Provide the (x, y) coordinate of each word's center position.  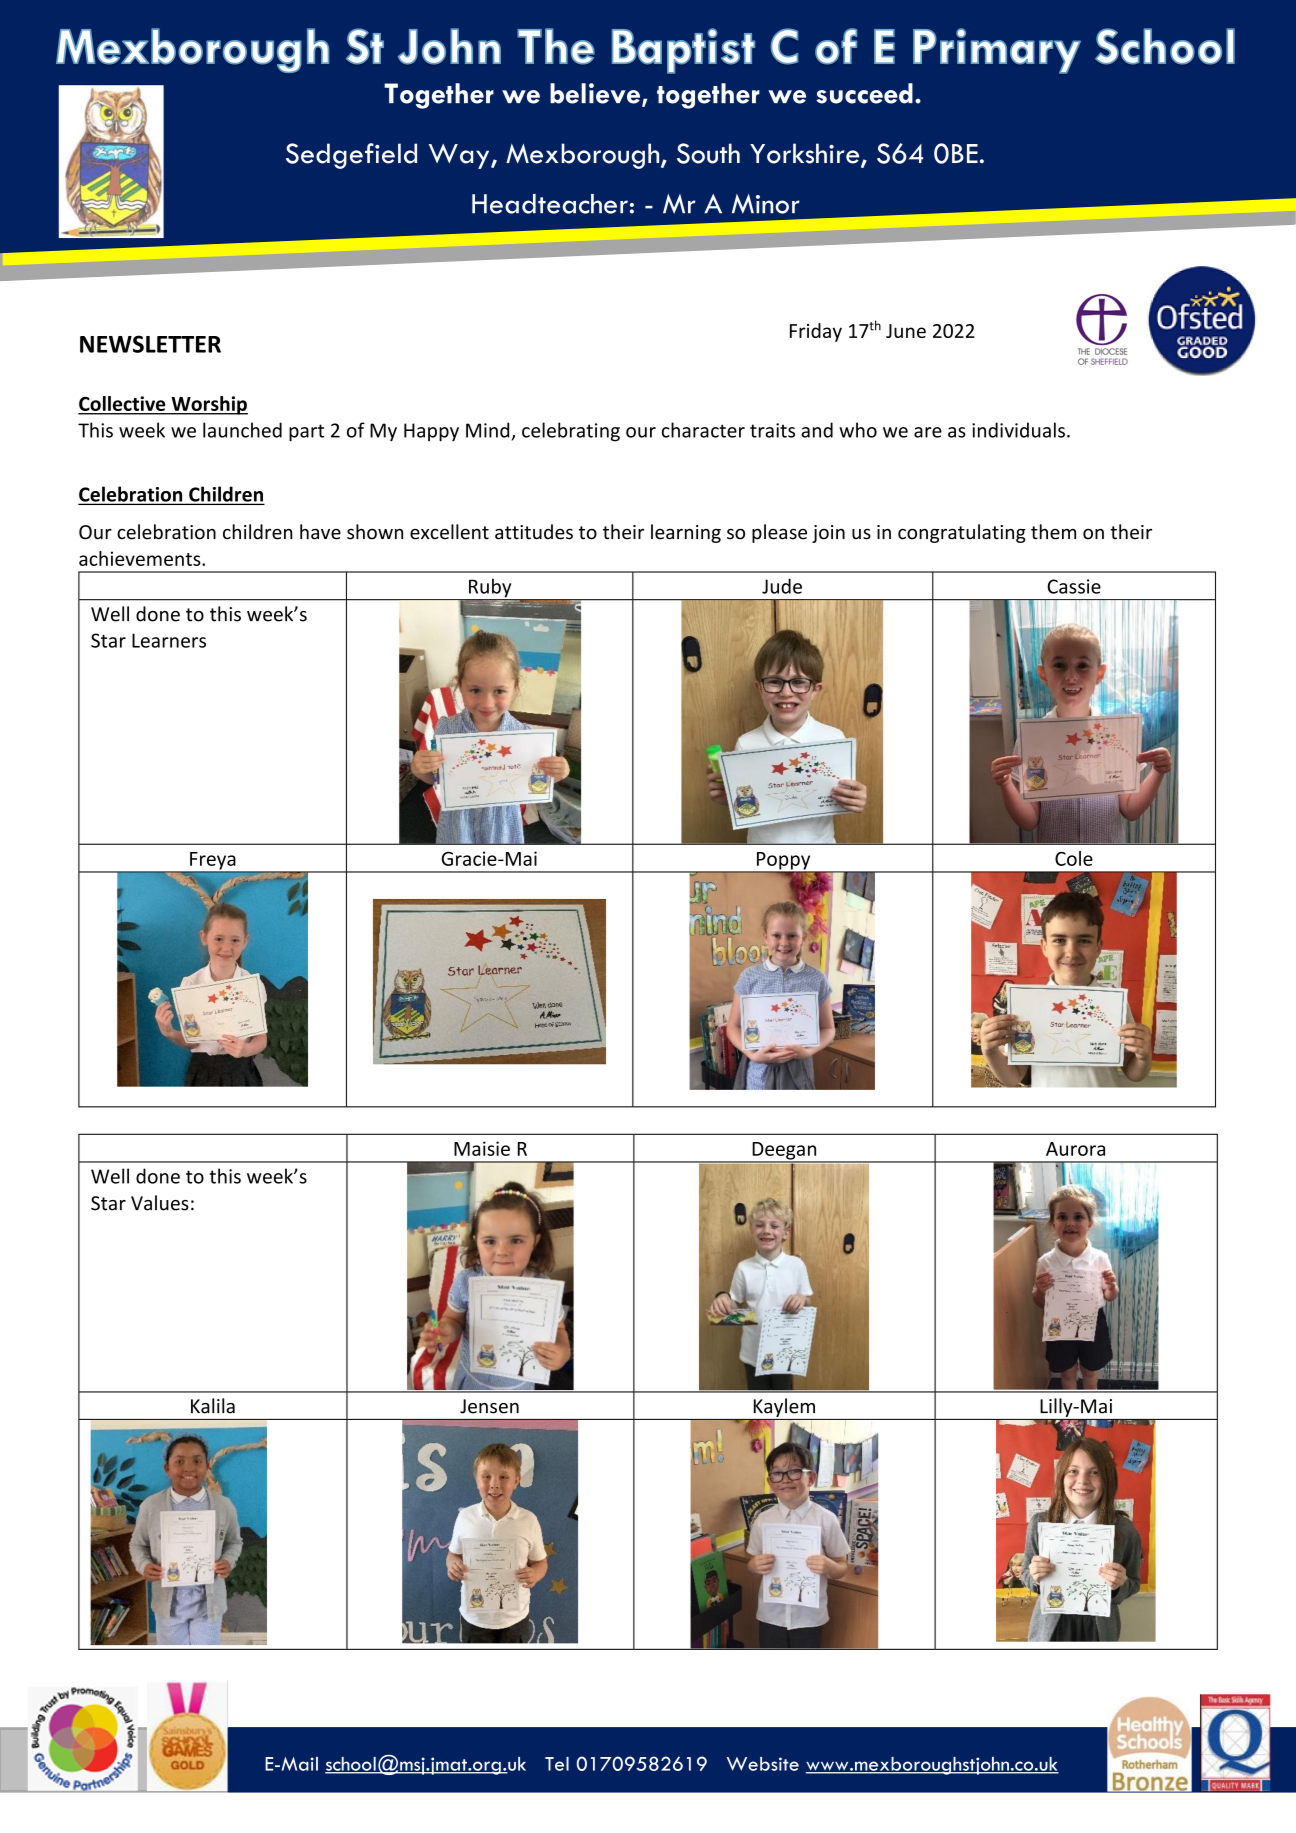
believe (595, 93)
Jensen (489, 1406)
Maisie (482, 1148)
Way (460, 156)
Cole (1074, 858)
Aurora (1075, 1149)
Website (763, 1764)
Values (160, 1203)
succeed (864, 93)
